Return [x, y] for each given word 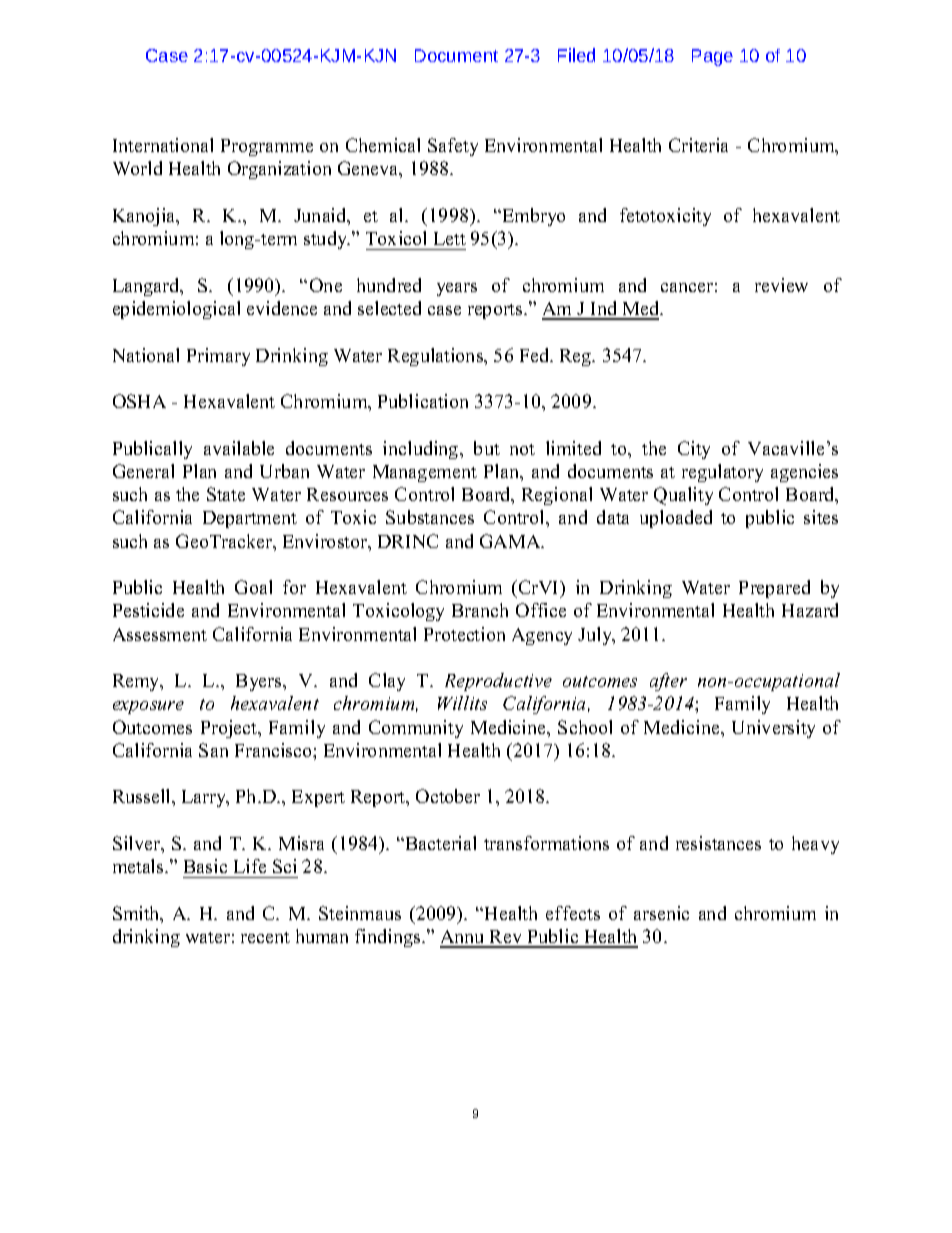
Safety [453, 147]
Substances [430, 517]
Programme [267, 147]
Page [712, 57]
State [226, 494]
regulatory [722, 473]
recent [265, 937]
